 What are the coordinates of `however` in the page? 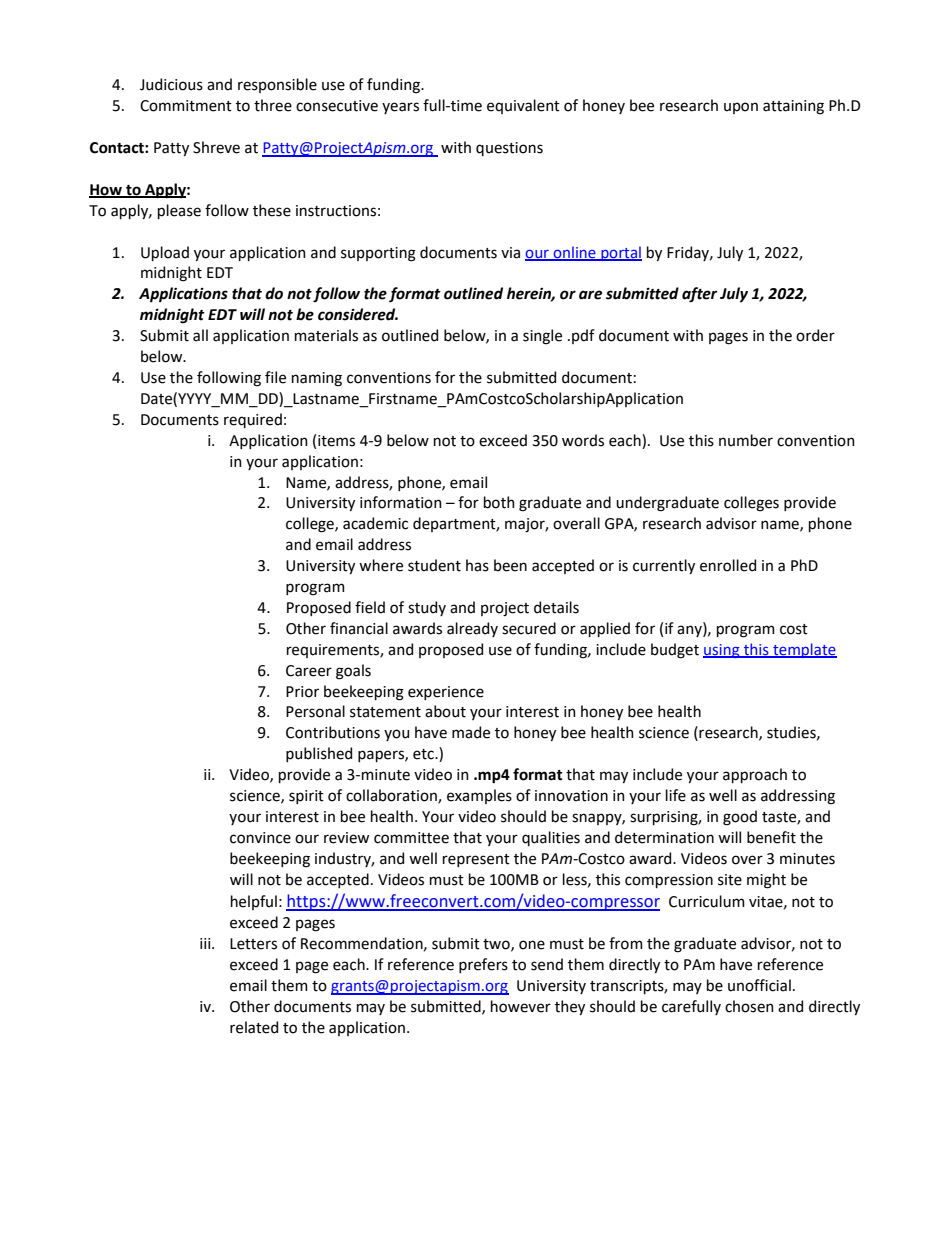 It's located at (521, 1006).
